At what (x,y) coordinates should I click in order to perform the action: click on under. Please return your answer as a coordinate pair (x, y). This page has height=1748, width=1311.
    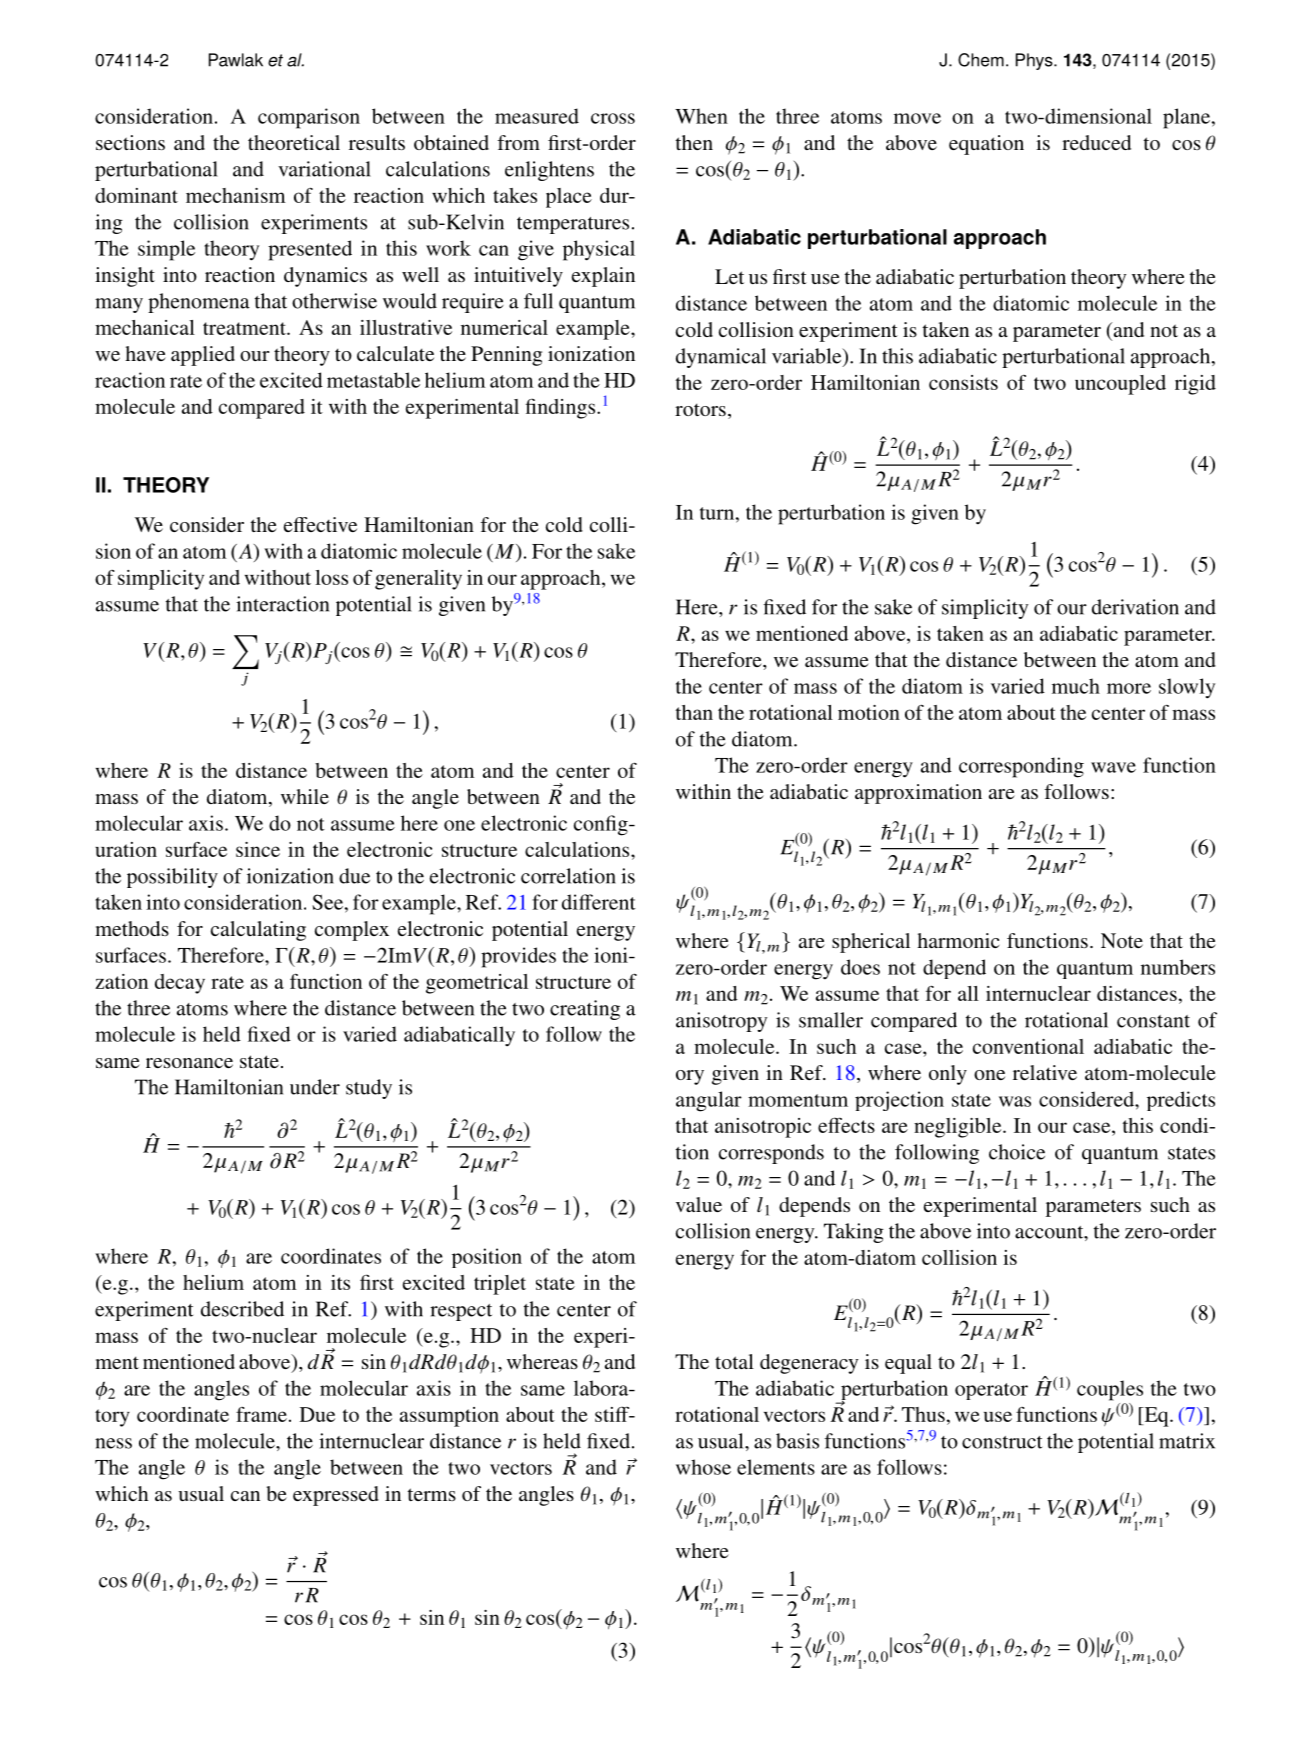
    Looking at the image, I should click on (315, 1087).
